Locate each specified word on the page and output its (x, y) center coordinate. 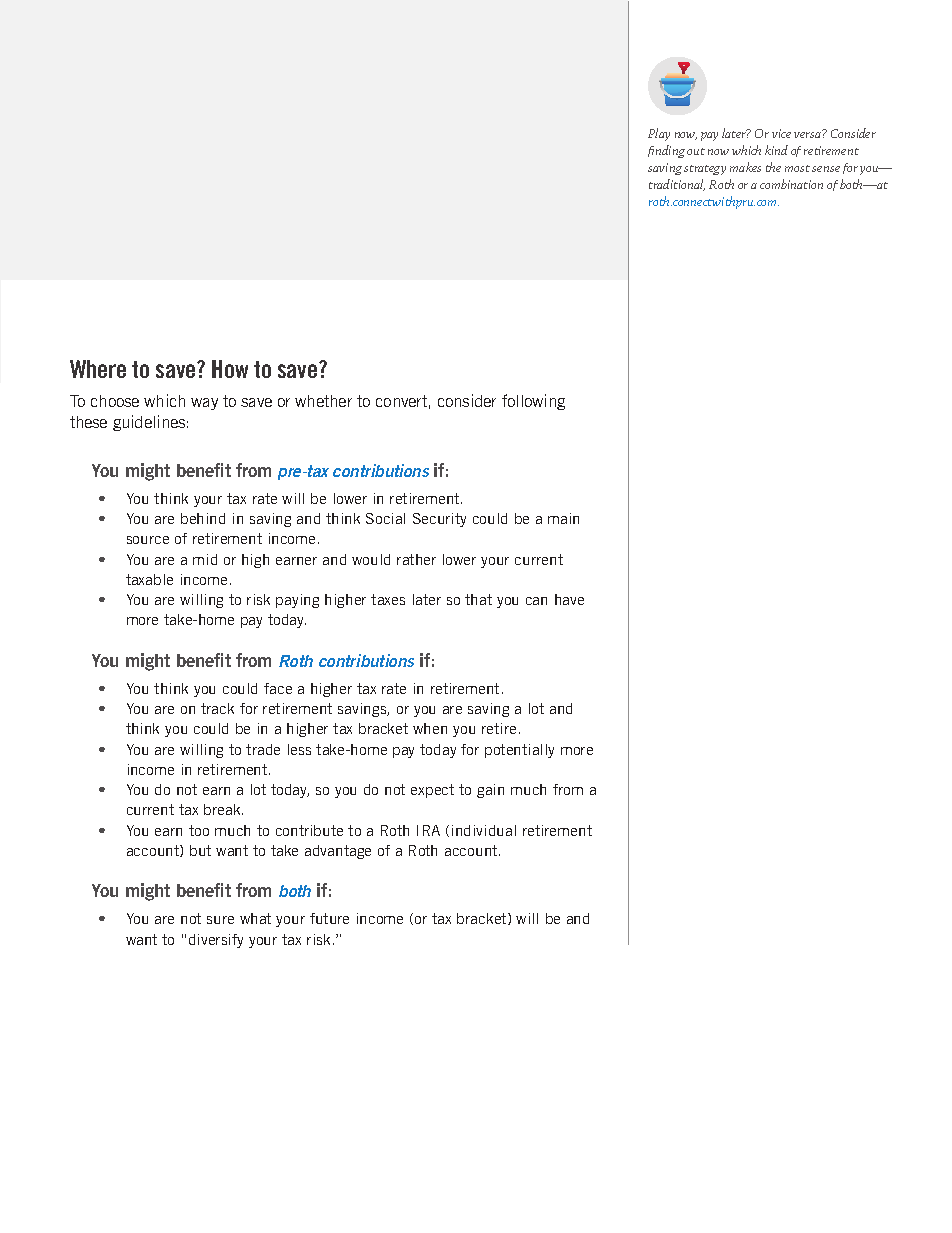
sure (220, 920)
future (329, 918)
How (230, 369)
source (148, 540)
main (563, 518)
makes (745, 167)
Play (659, 134)
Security (439, 520)
